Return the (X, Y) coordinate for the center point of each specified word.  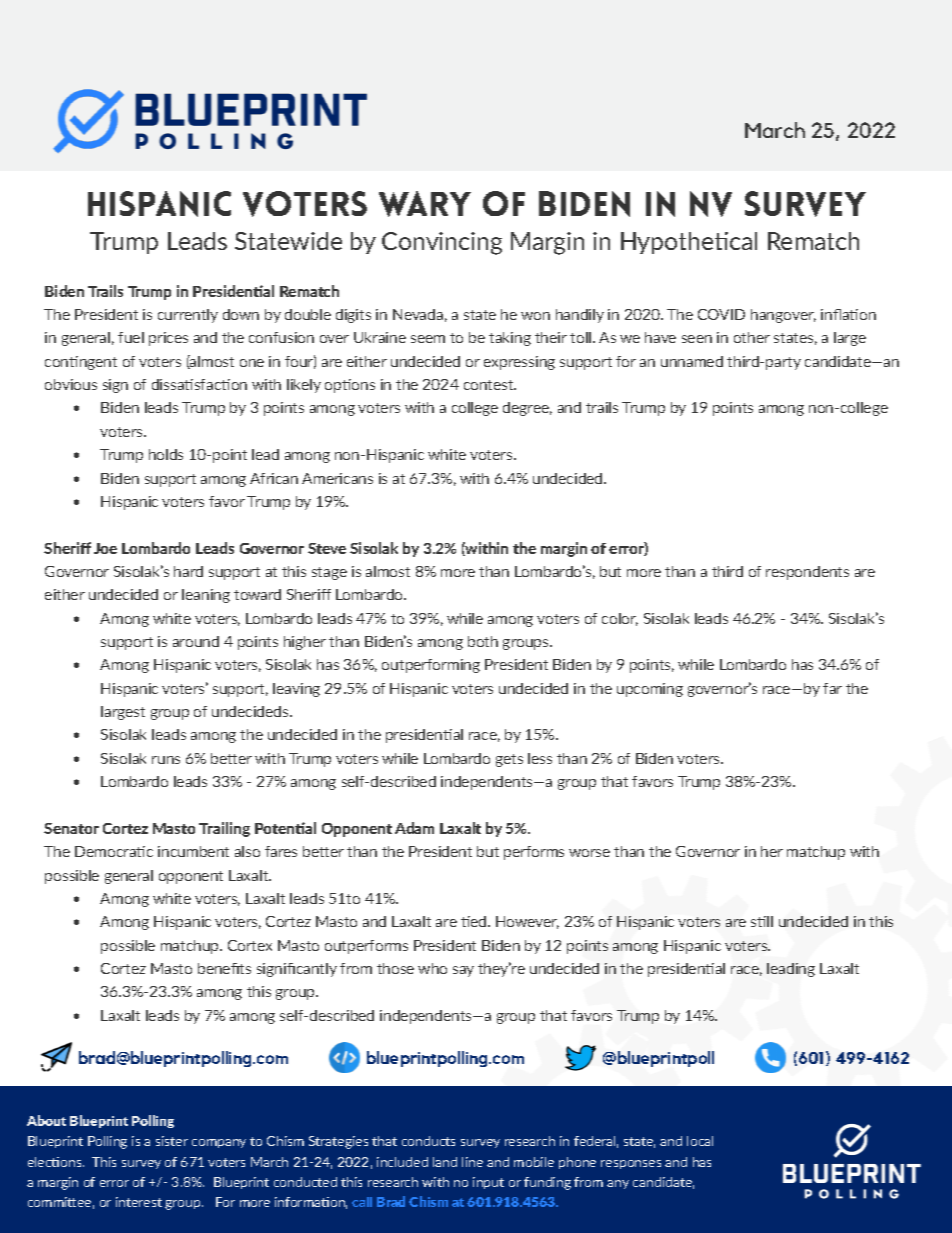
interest (139, 1202)
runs (166, 760)
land (445, 1162)
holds (166, 454)
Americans (337, 478)
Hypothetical (689, 243)
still (762, 921)
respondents (807, 573)
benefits (224, 968)
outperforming (431, 666)
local (700, 1141)
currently (188, 316)
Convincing (442, 243)
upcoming (650, 690)
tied (475, 921)
